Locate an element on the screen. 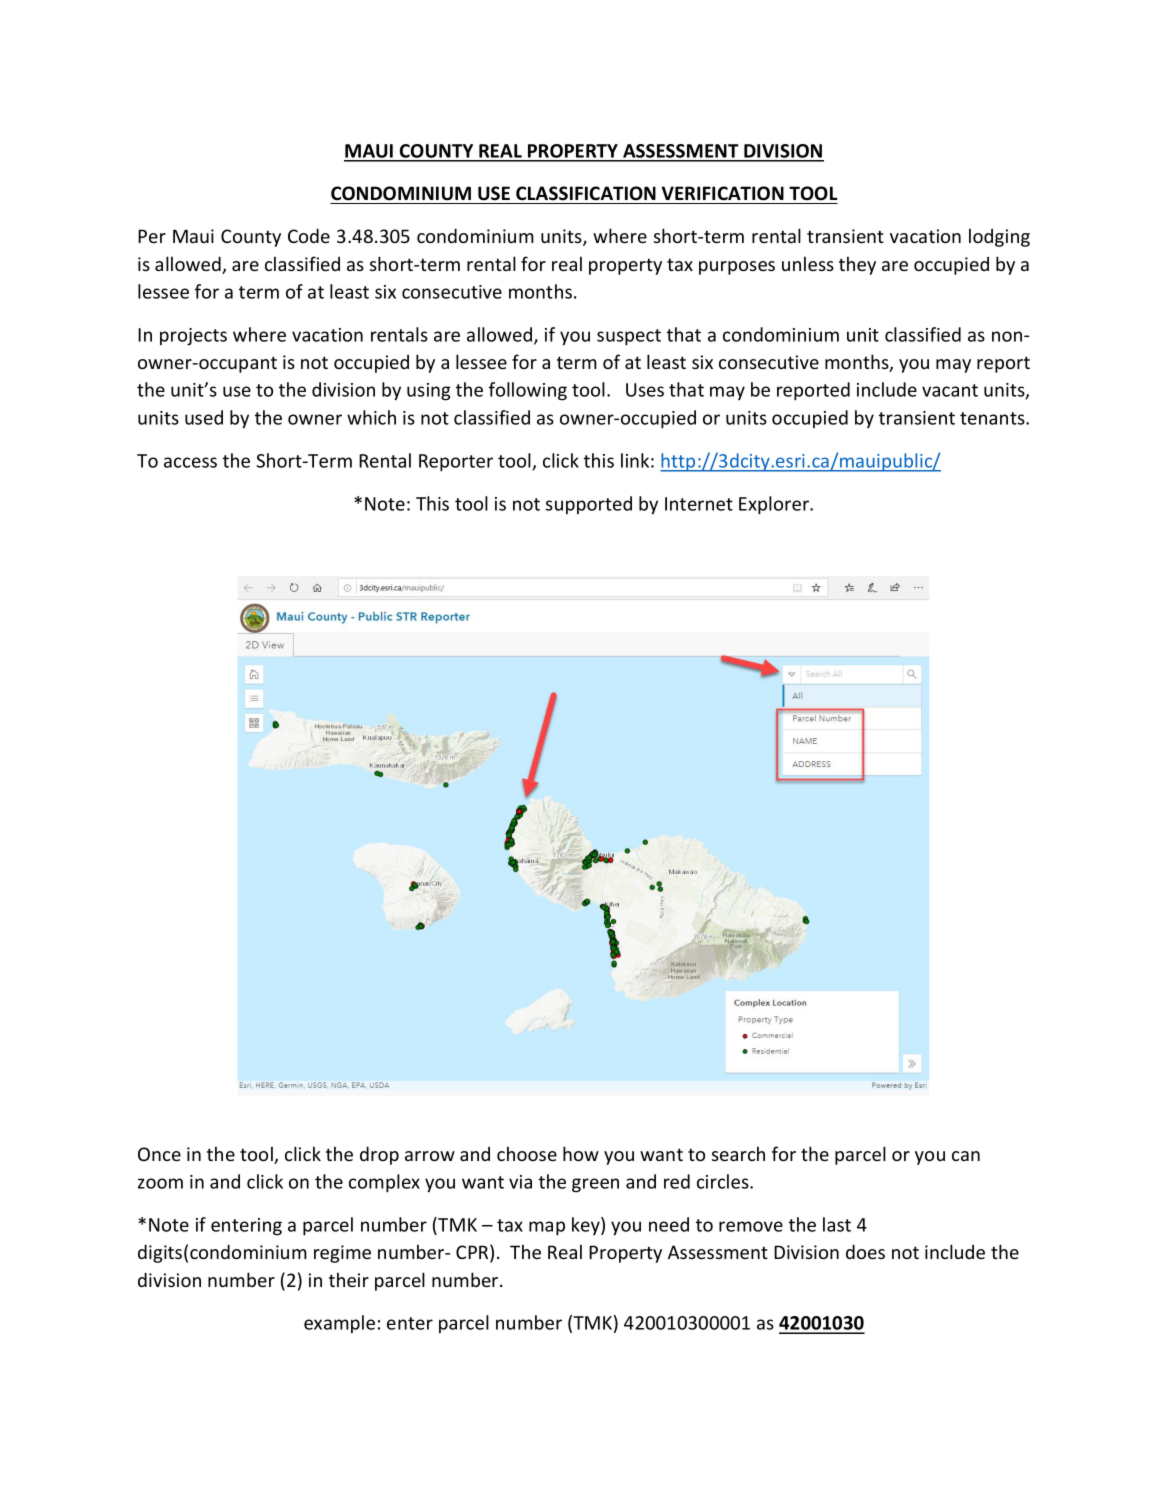 Image resolution: width=1168 pixels, height=1512 pixels. access is located at coordinates (190, 462).
